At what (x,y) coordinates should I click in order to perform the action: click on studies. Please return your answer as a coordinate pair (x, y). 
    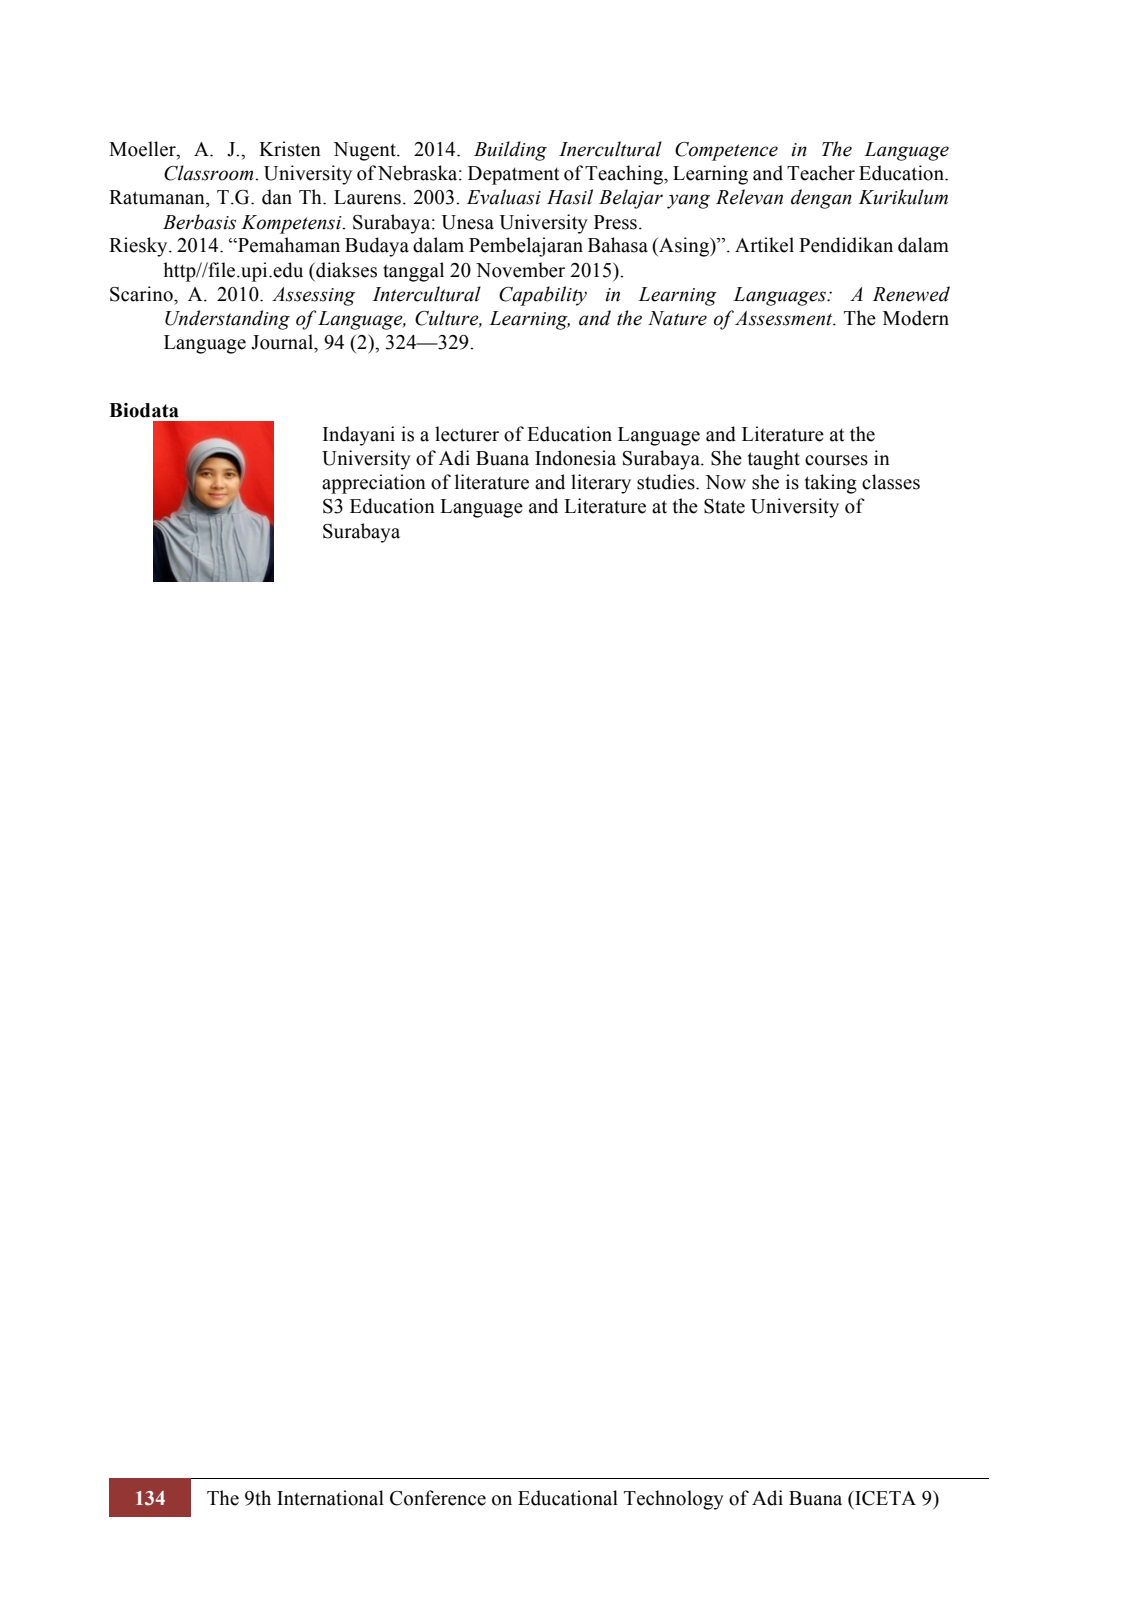
    Looking at the image, I should click on (667, 482).
